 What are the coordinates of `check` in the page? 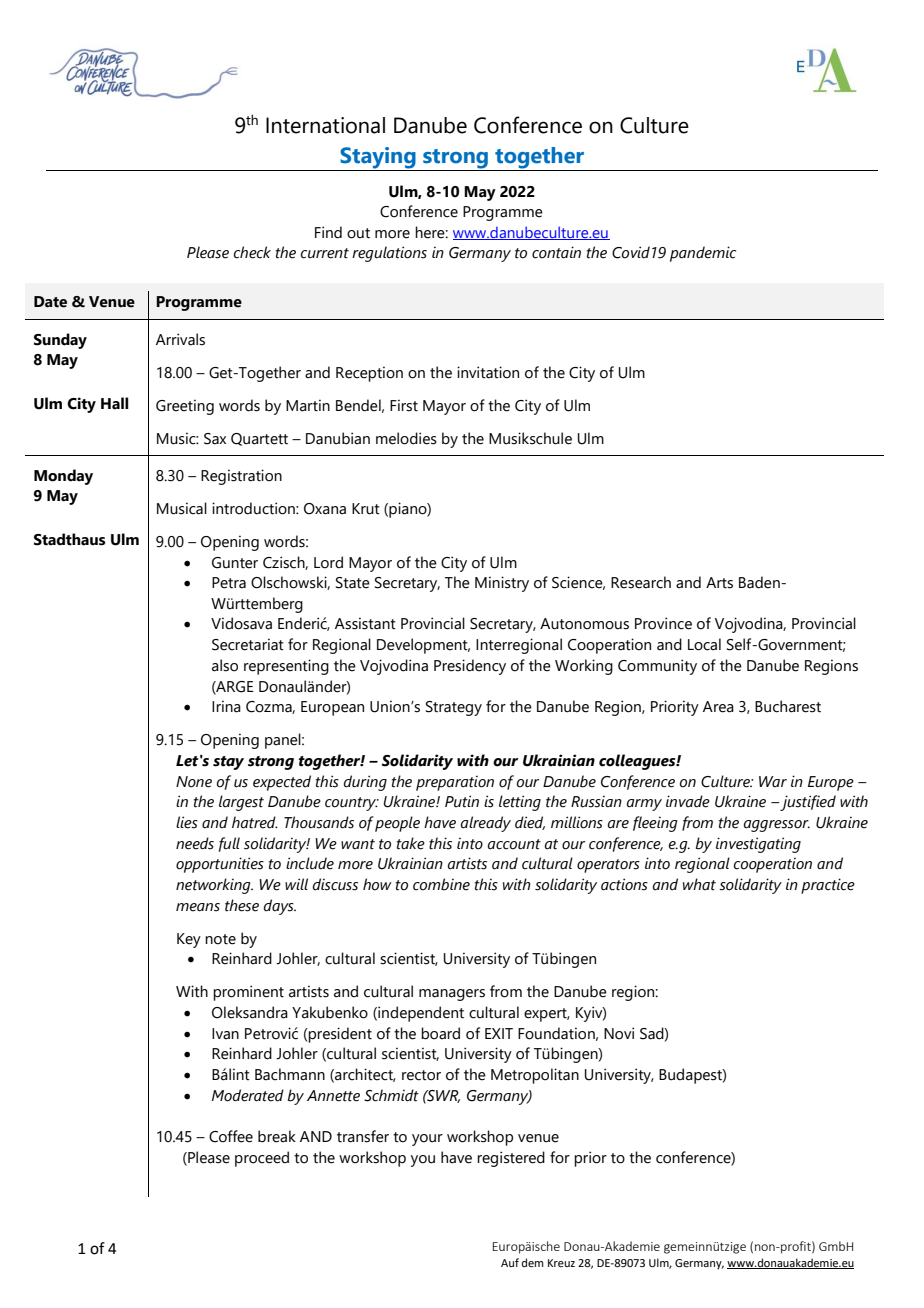 It's located at (252, 252).
